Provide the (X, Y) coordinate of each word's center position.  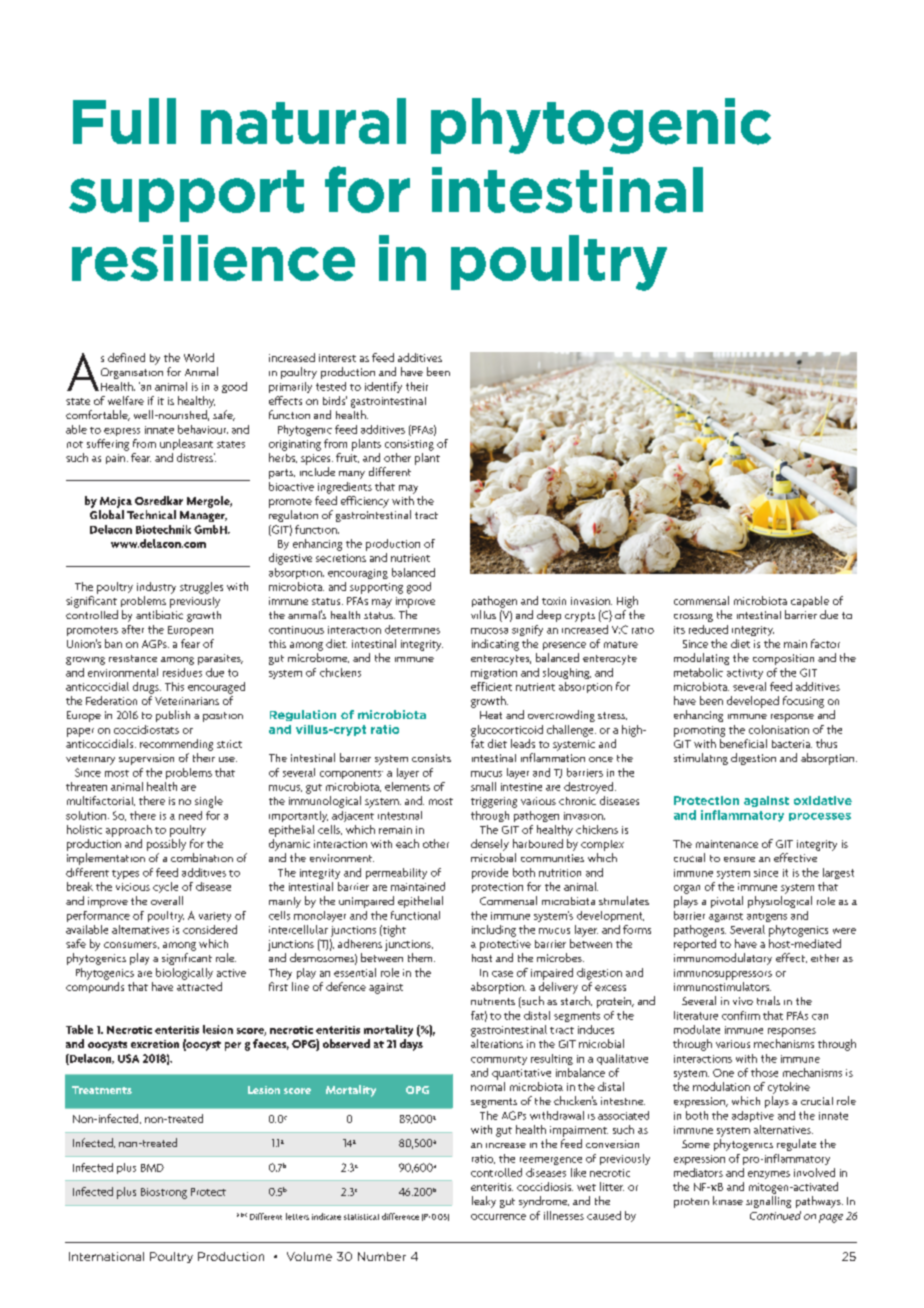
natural (303, 121)
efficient (491, 686)
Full (124, 121)
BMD (152, 1168)
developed (753, 702)
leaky (484, 1202)
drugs (147, 688)
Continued (775, 1215)
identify (383, 387)
